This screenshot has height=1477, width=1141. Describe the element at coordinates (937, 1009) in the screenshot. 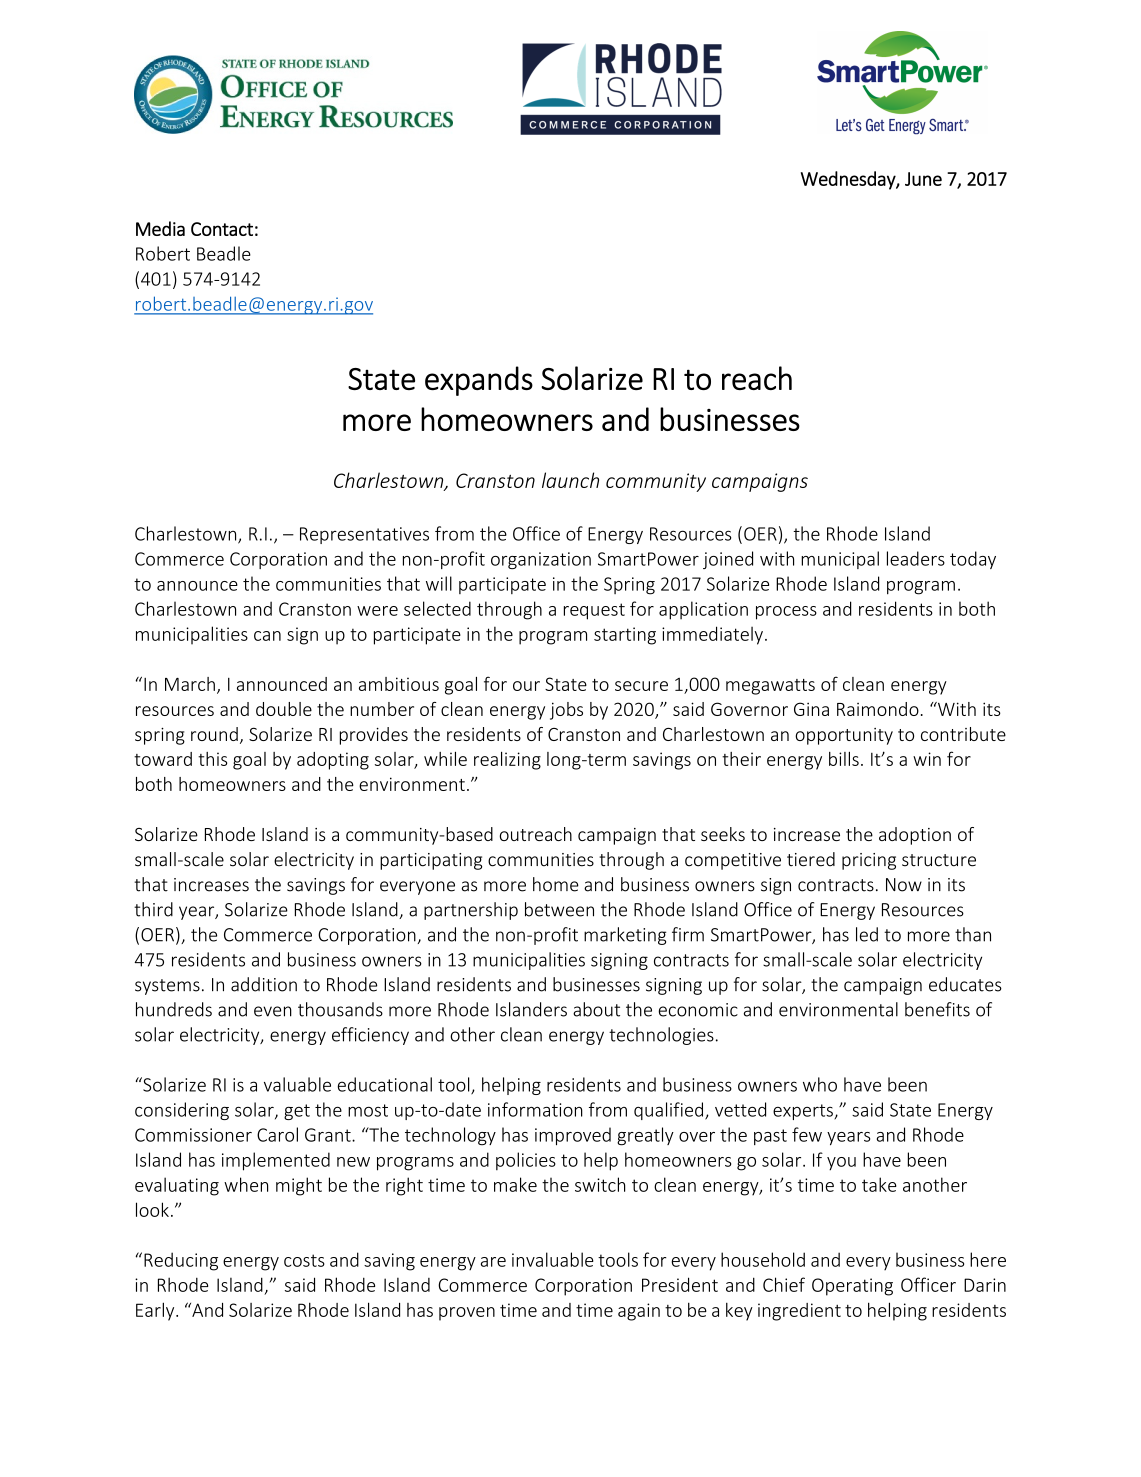

I see `benefits` at that location.
